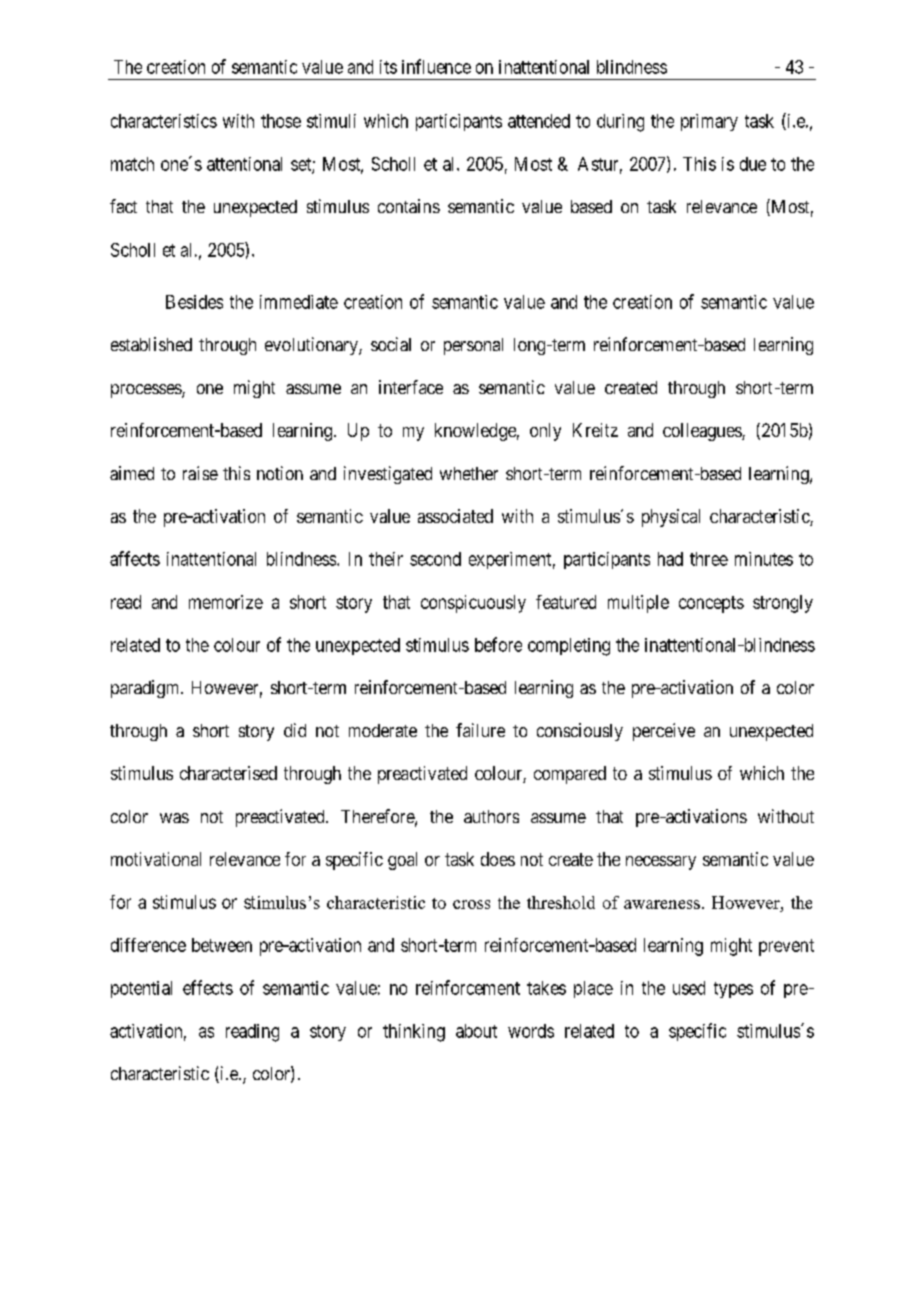 This document has width=924, height=1308. I want to click on primary, so click(709, 122).
